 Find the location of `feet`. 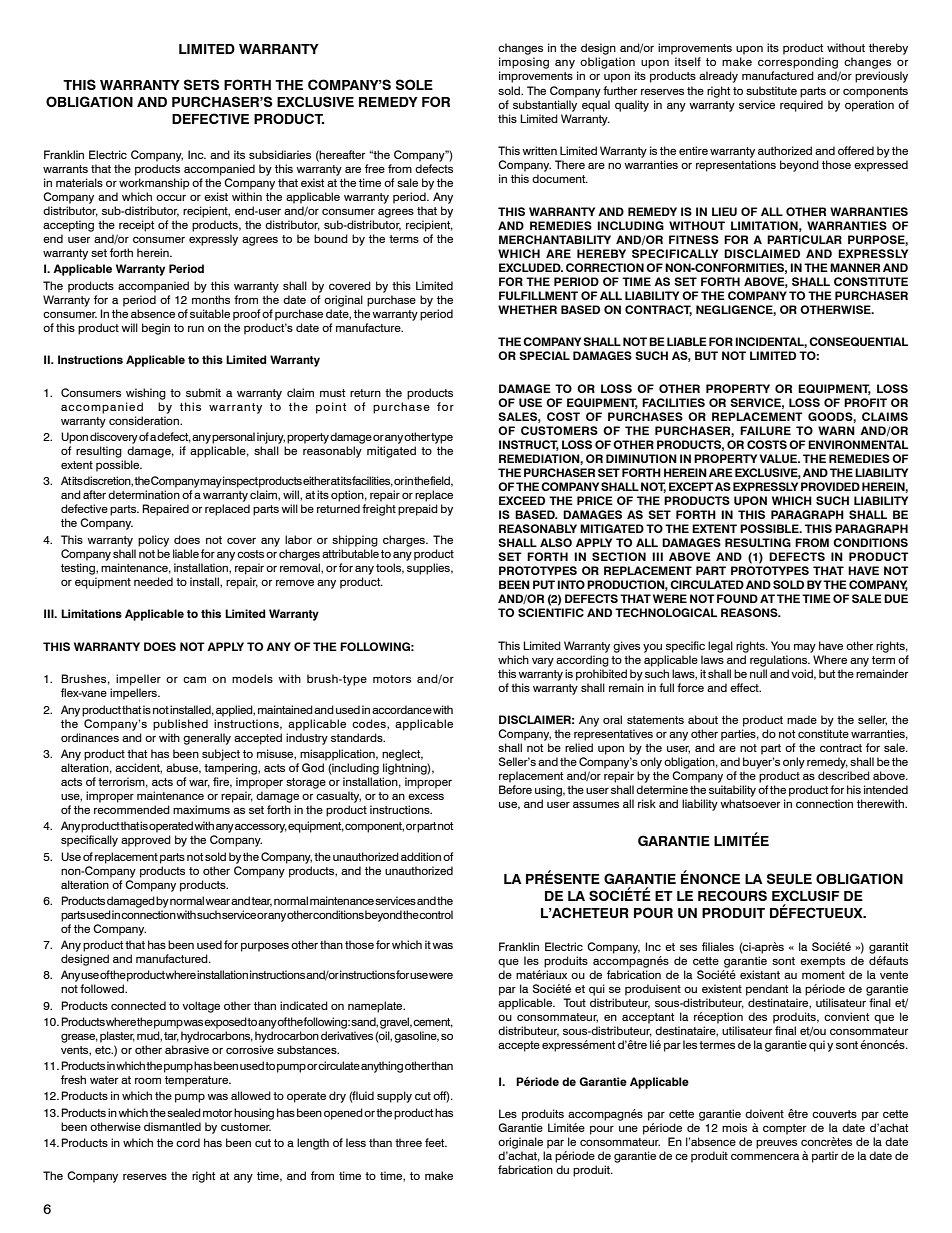

feet is located at coordinates (436, 1142).
